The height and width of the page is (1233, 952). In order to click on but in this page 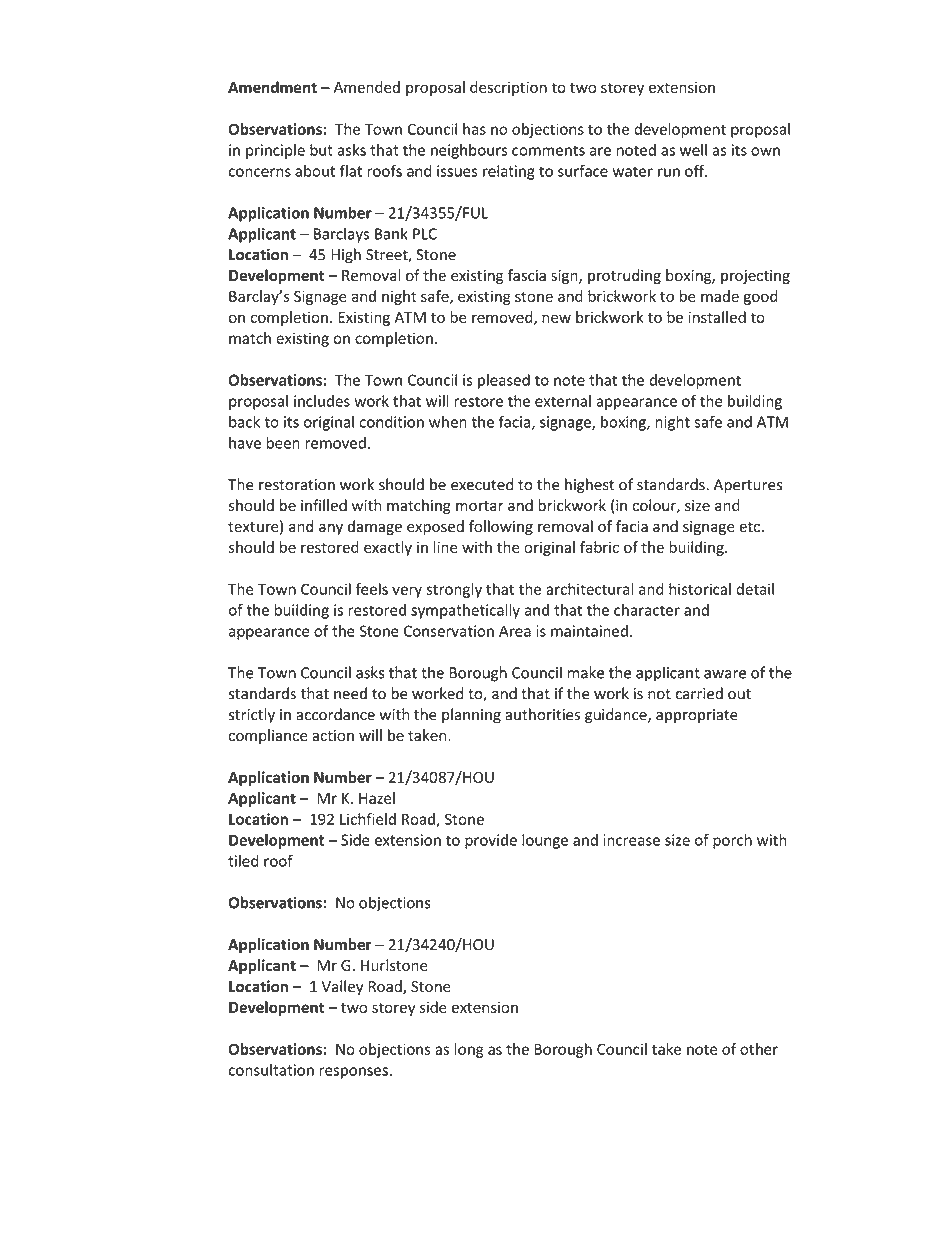, I will do `click(321, 150)`.
